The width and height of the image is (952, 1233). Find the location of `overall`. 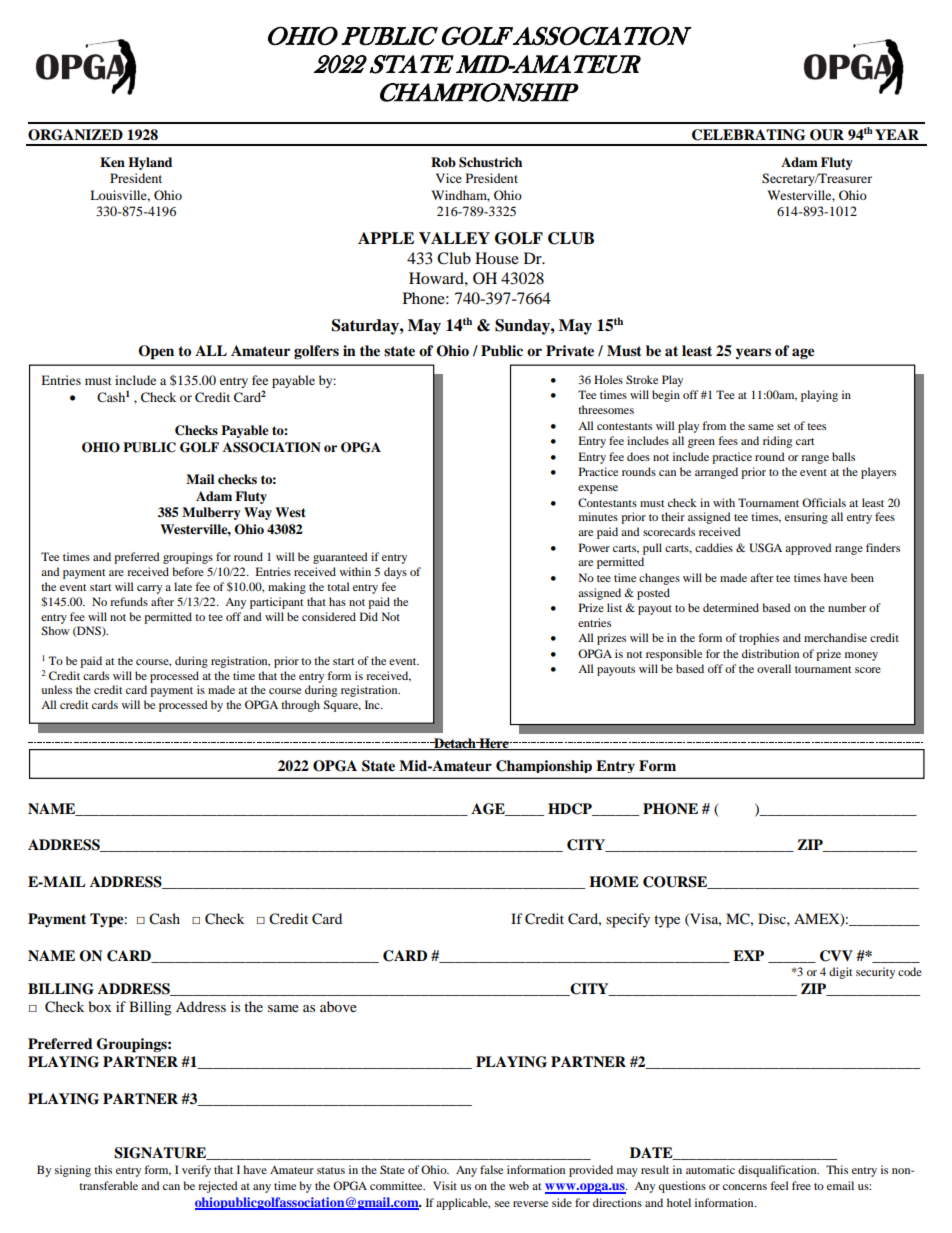

overall is located at coordinates (774, 668).
